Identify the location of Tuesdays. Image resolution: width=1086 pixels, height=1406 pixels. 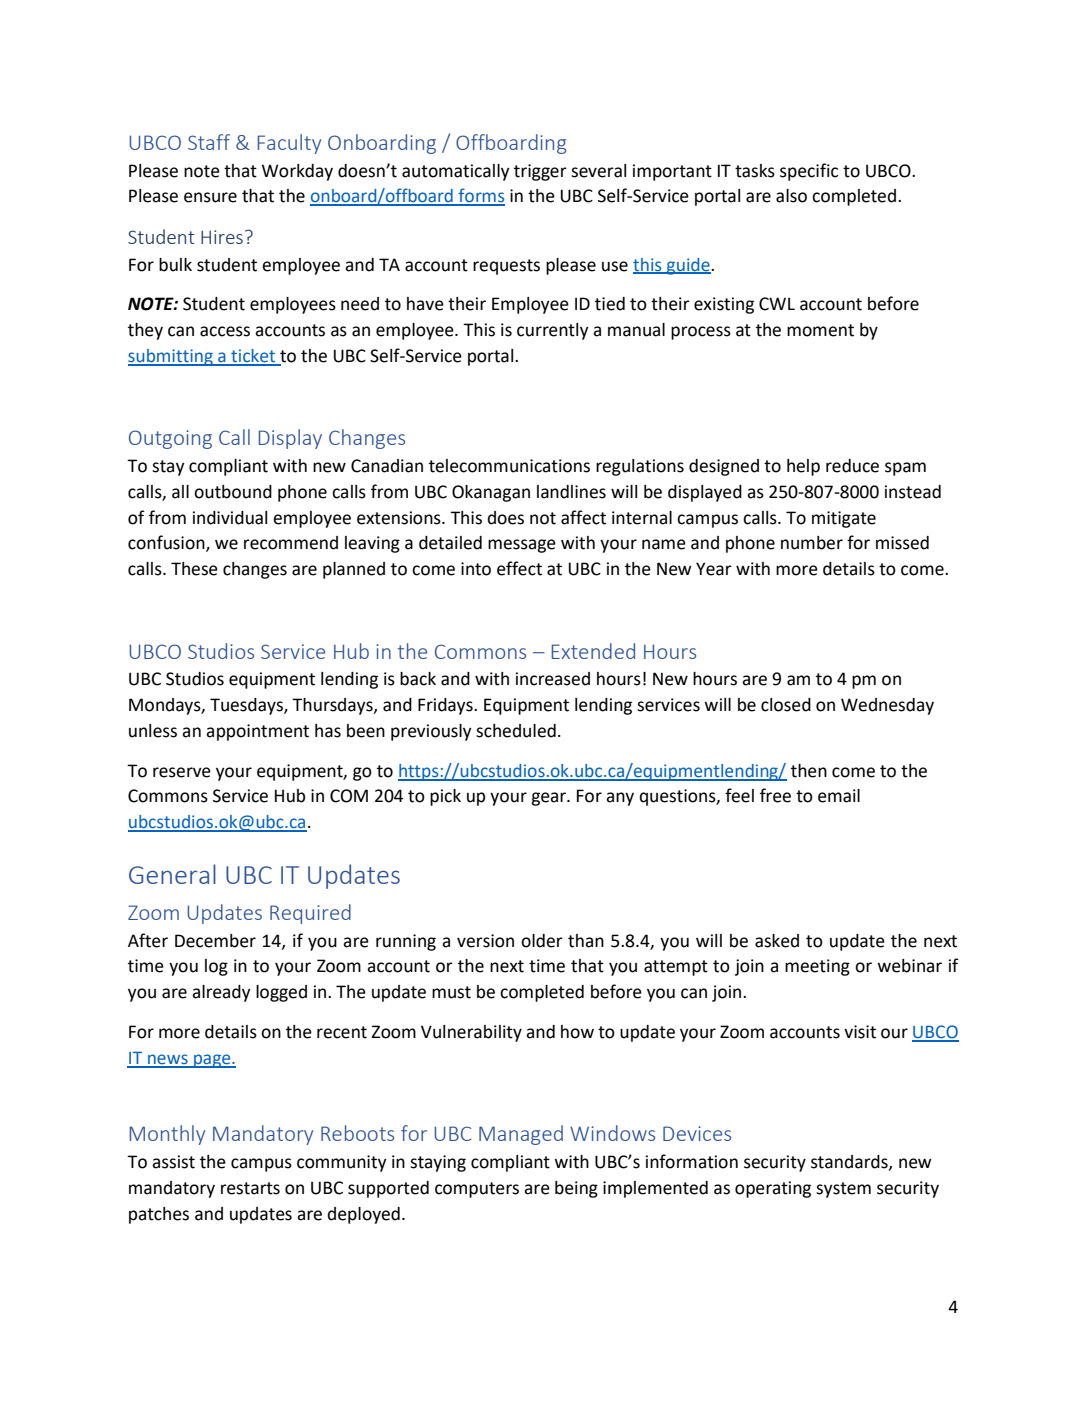
(247, 706).
